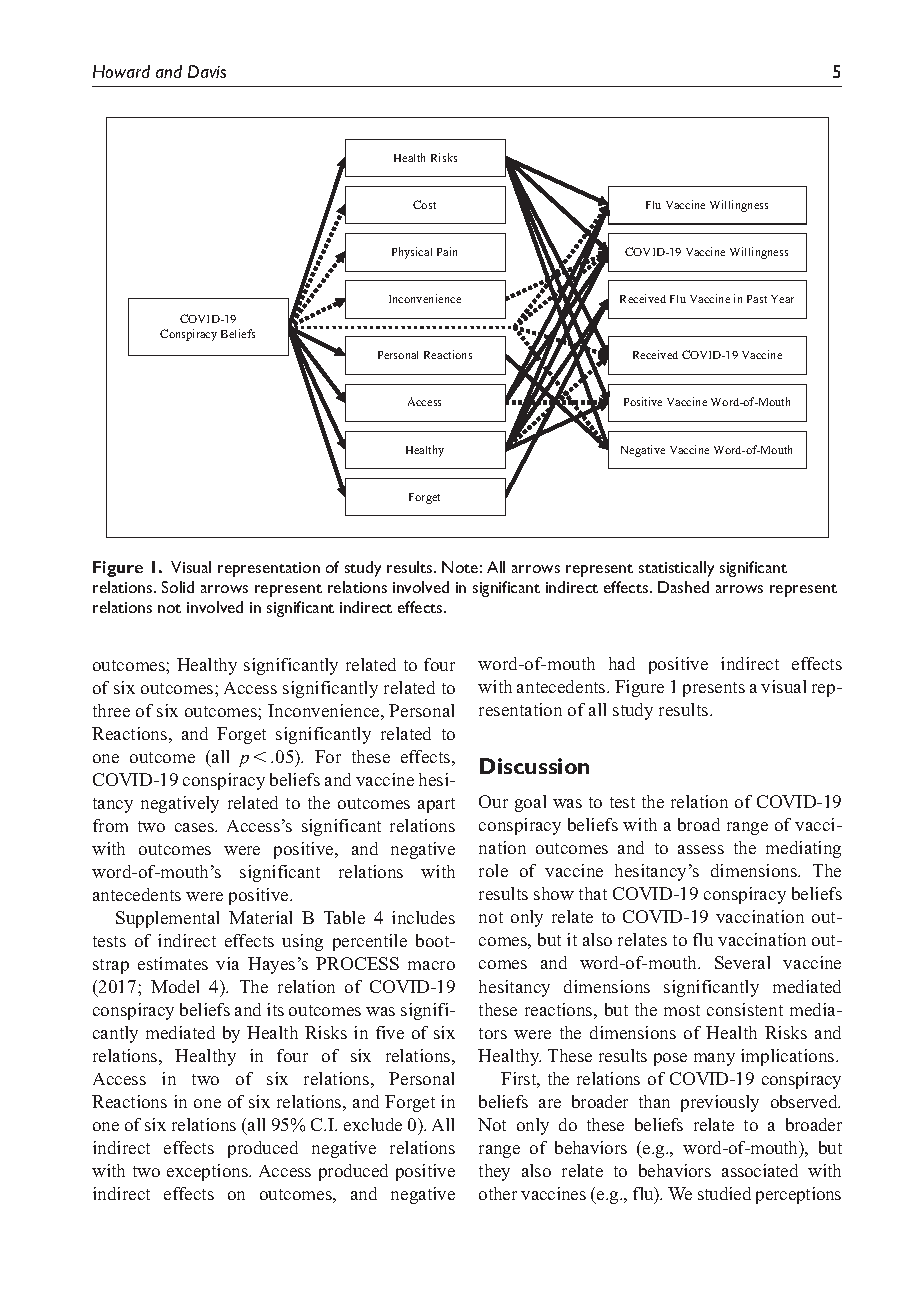 This image has height=1316, width=924. Describe the element at coordinates (447, 251) in the image. I see `Pain` at that location.
